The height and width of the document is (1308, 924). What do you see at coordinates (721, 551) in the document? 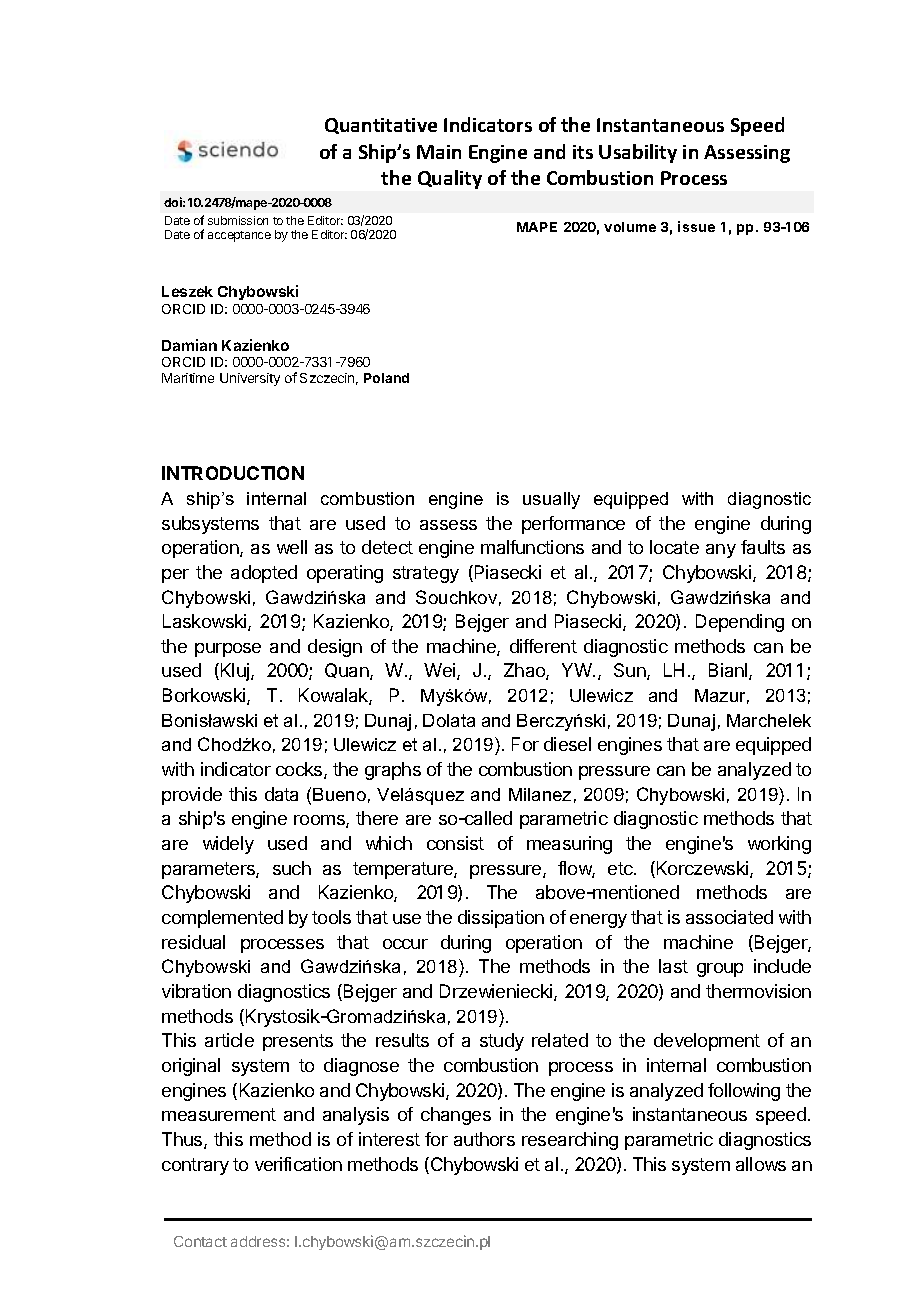
I see `any` at bounding box center [721, 551].
